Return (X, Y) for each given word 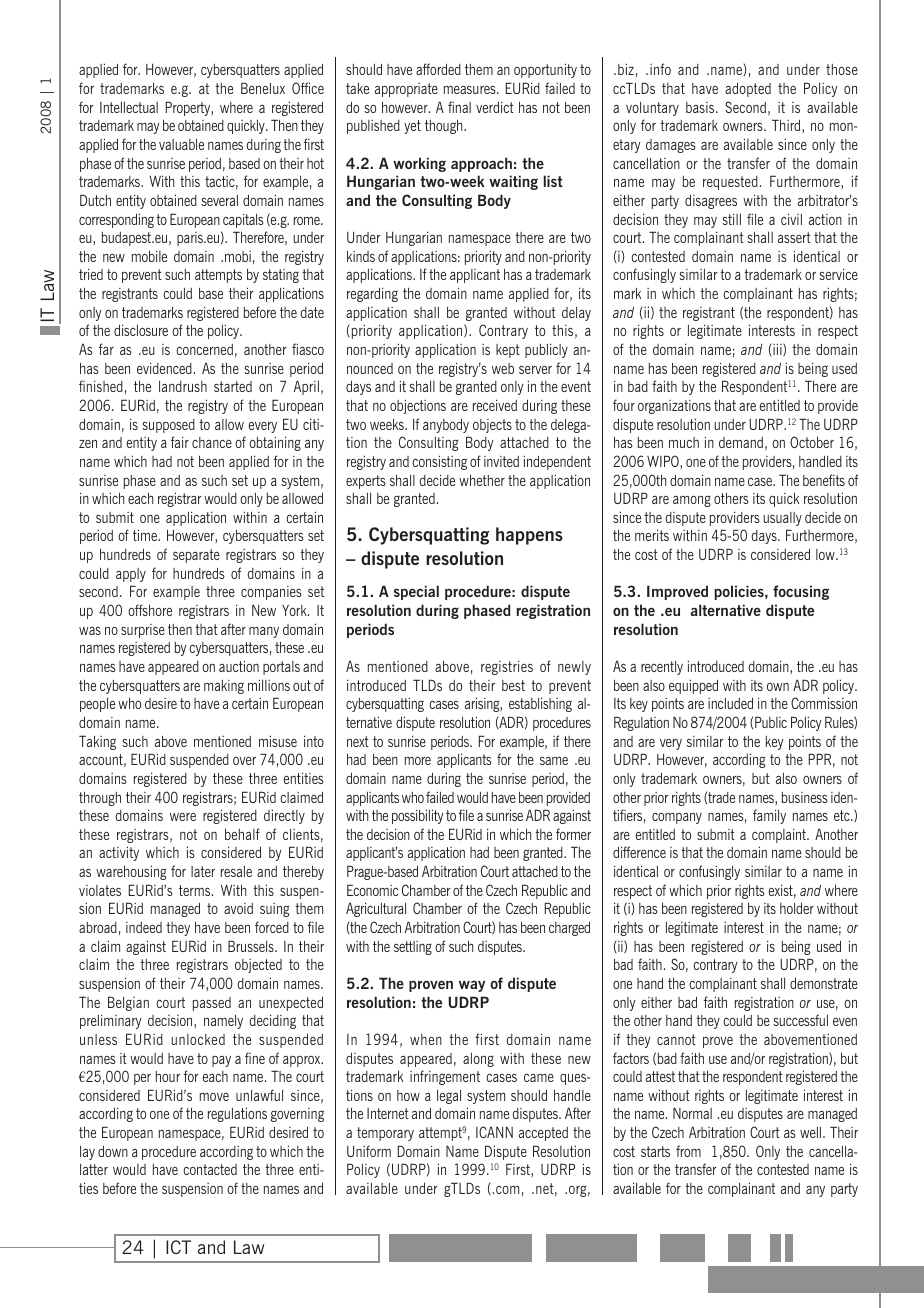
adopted (748, 89)
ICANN (494, 1132)
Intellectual (129, 107)
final (459, 107)
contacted (210, 1169)
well (812, 1132)
